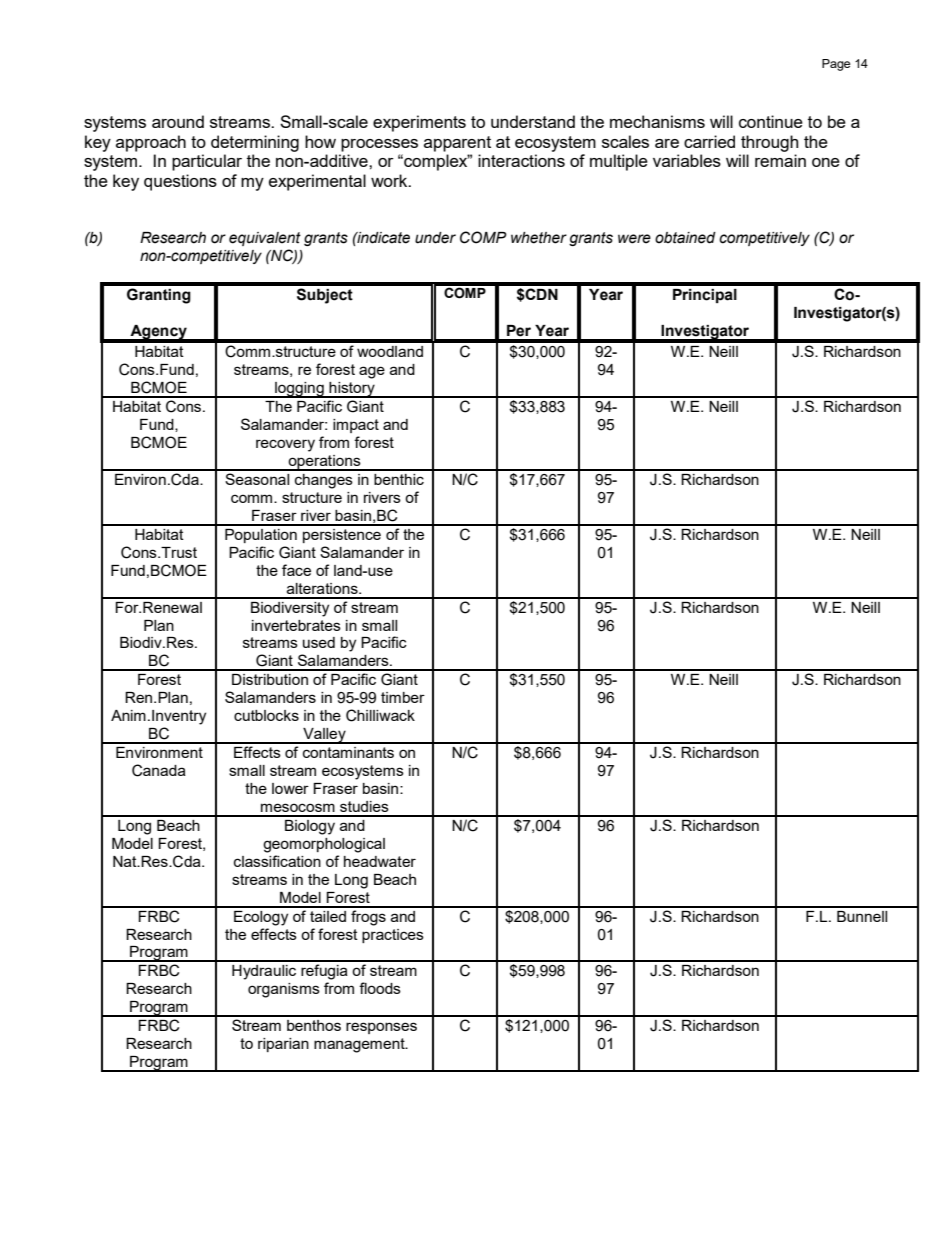  What do you see at coordinates (178, 121) in the page?
I see `around` at bounding box center [178, 121].
